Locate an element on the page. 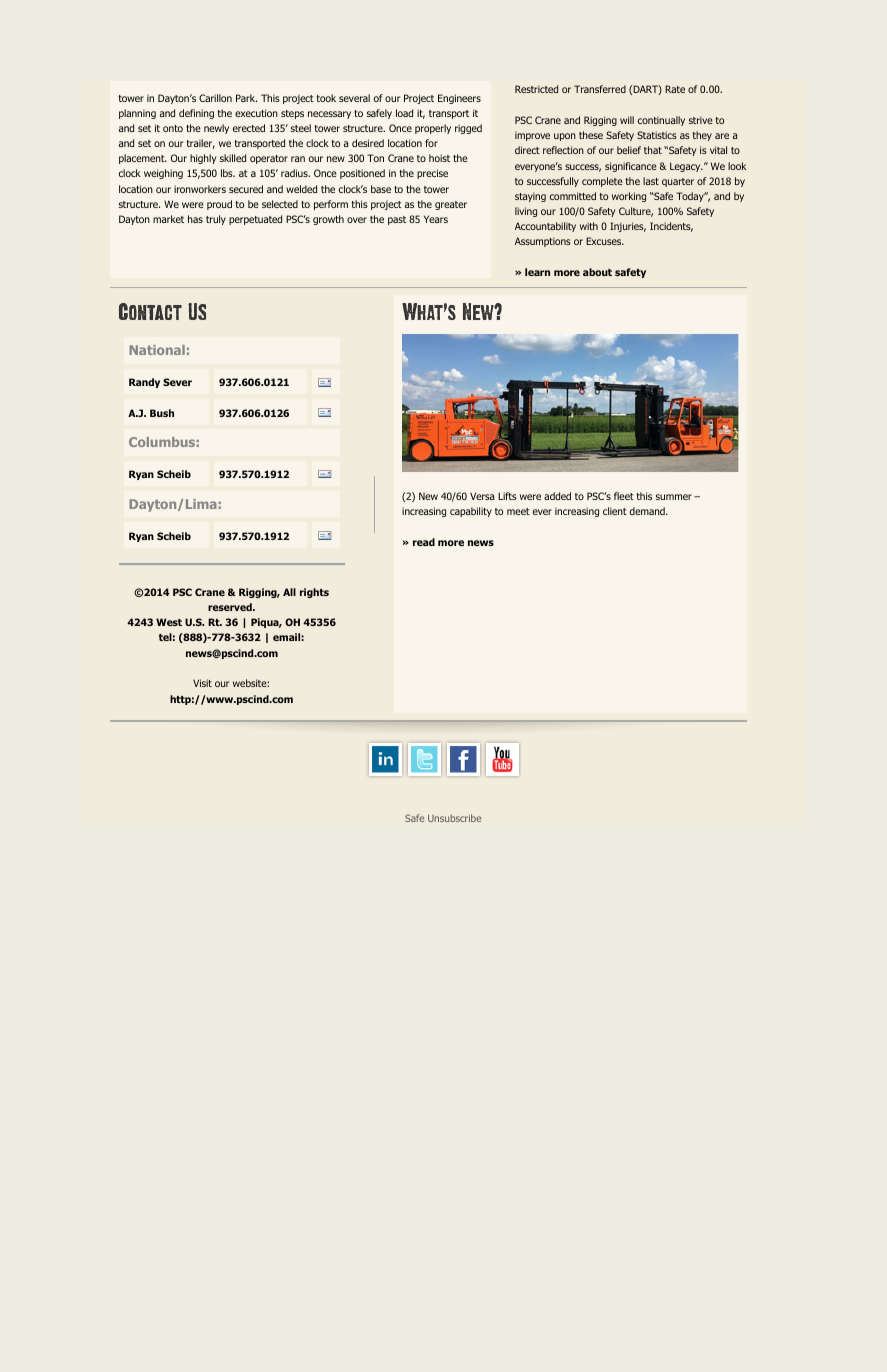 The width and height of the image is (887, 1372). defining is located at coordinates (196, 114).
